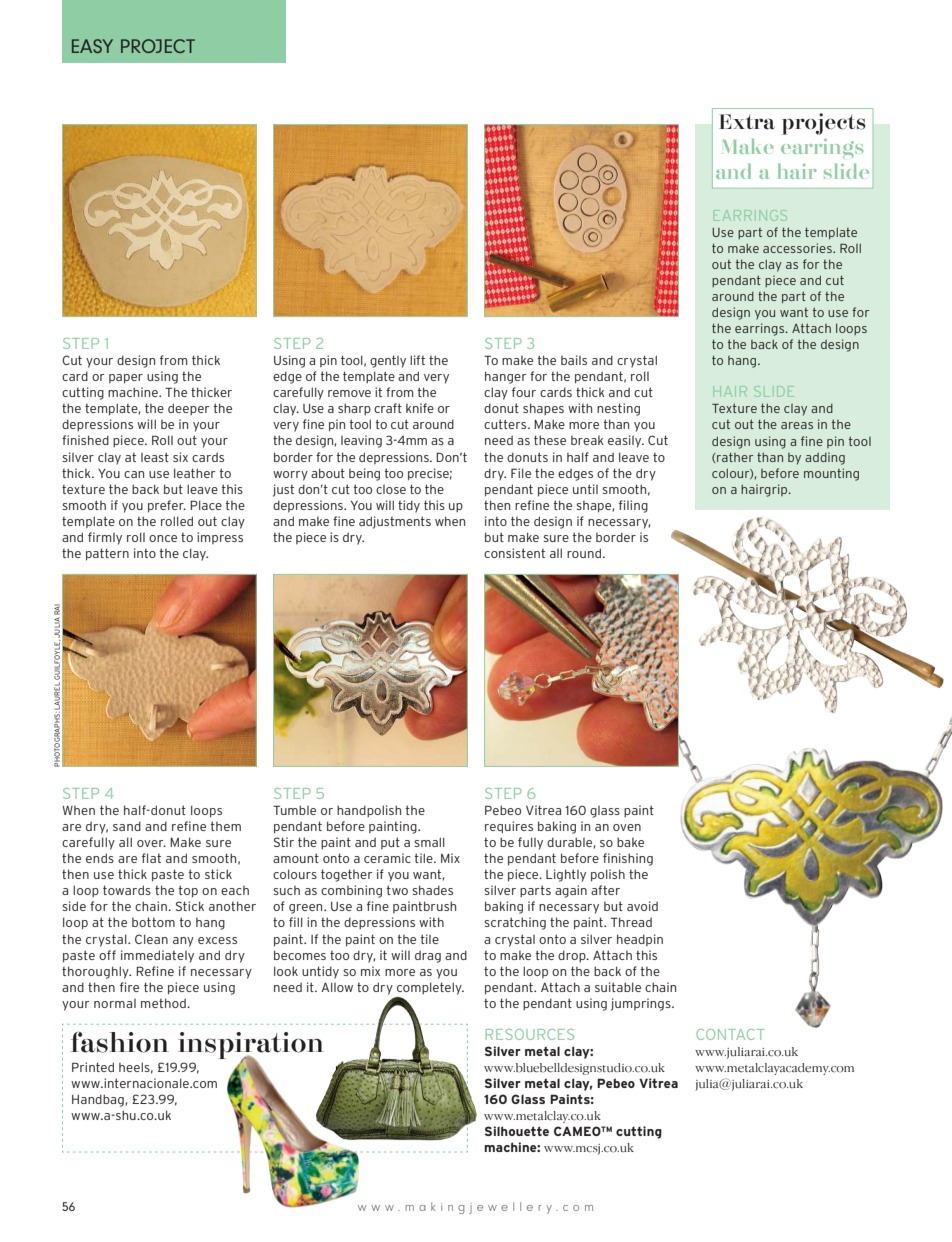 Image resolution: width=952 pixels, height=1242 pixels. I want to click on Handbag, so click(99, 1100).
